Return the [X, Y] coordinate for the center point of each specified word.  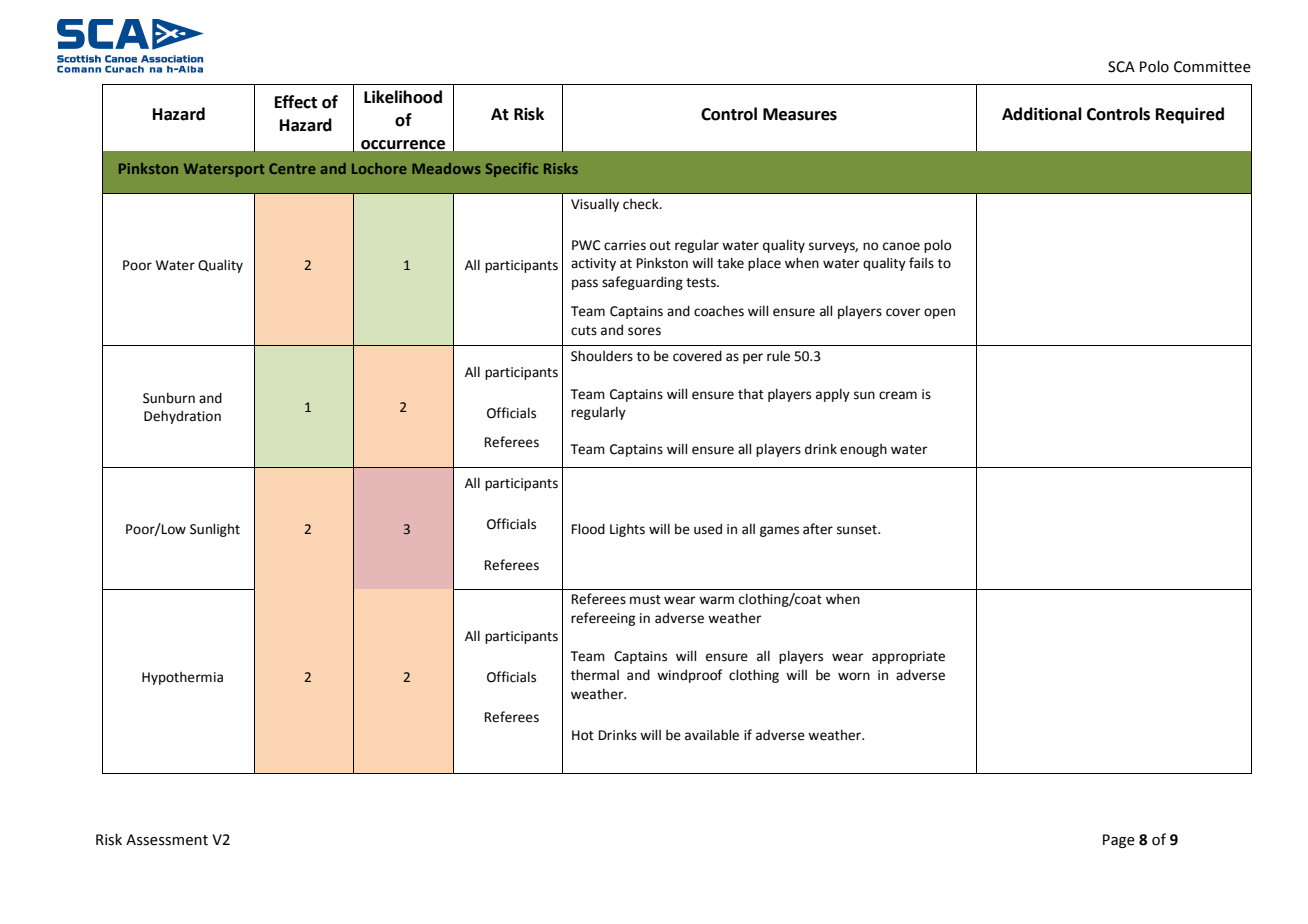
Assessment [167, 840]
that [751, 394]
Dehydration [182, 417]
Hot [583, 735]
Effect [296, 102]
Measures [800, 114]
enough [863, 450]
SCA [1121, 67]
